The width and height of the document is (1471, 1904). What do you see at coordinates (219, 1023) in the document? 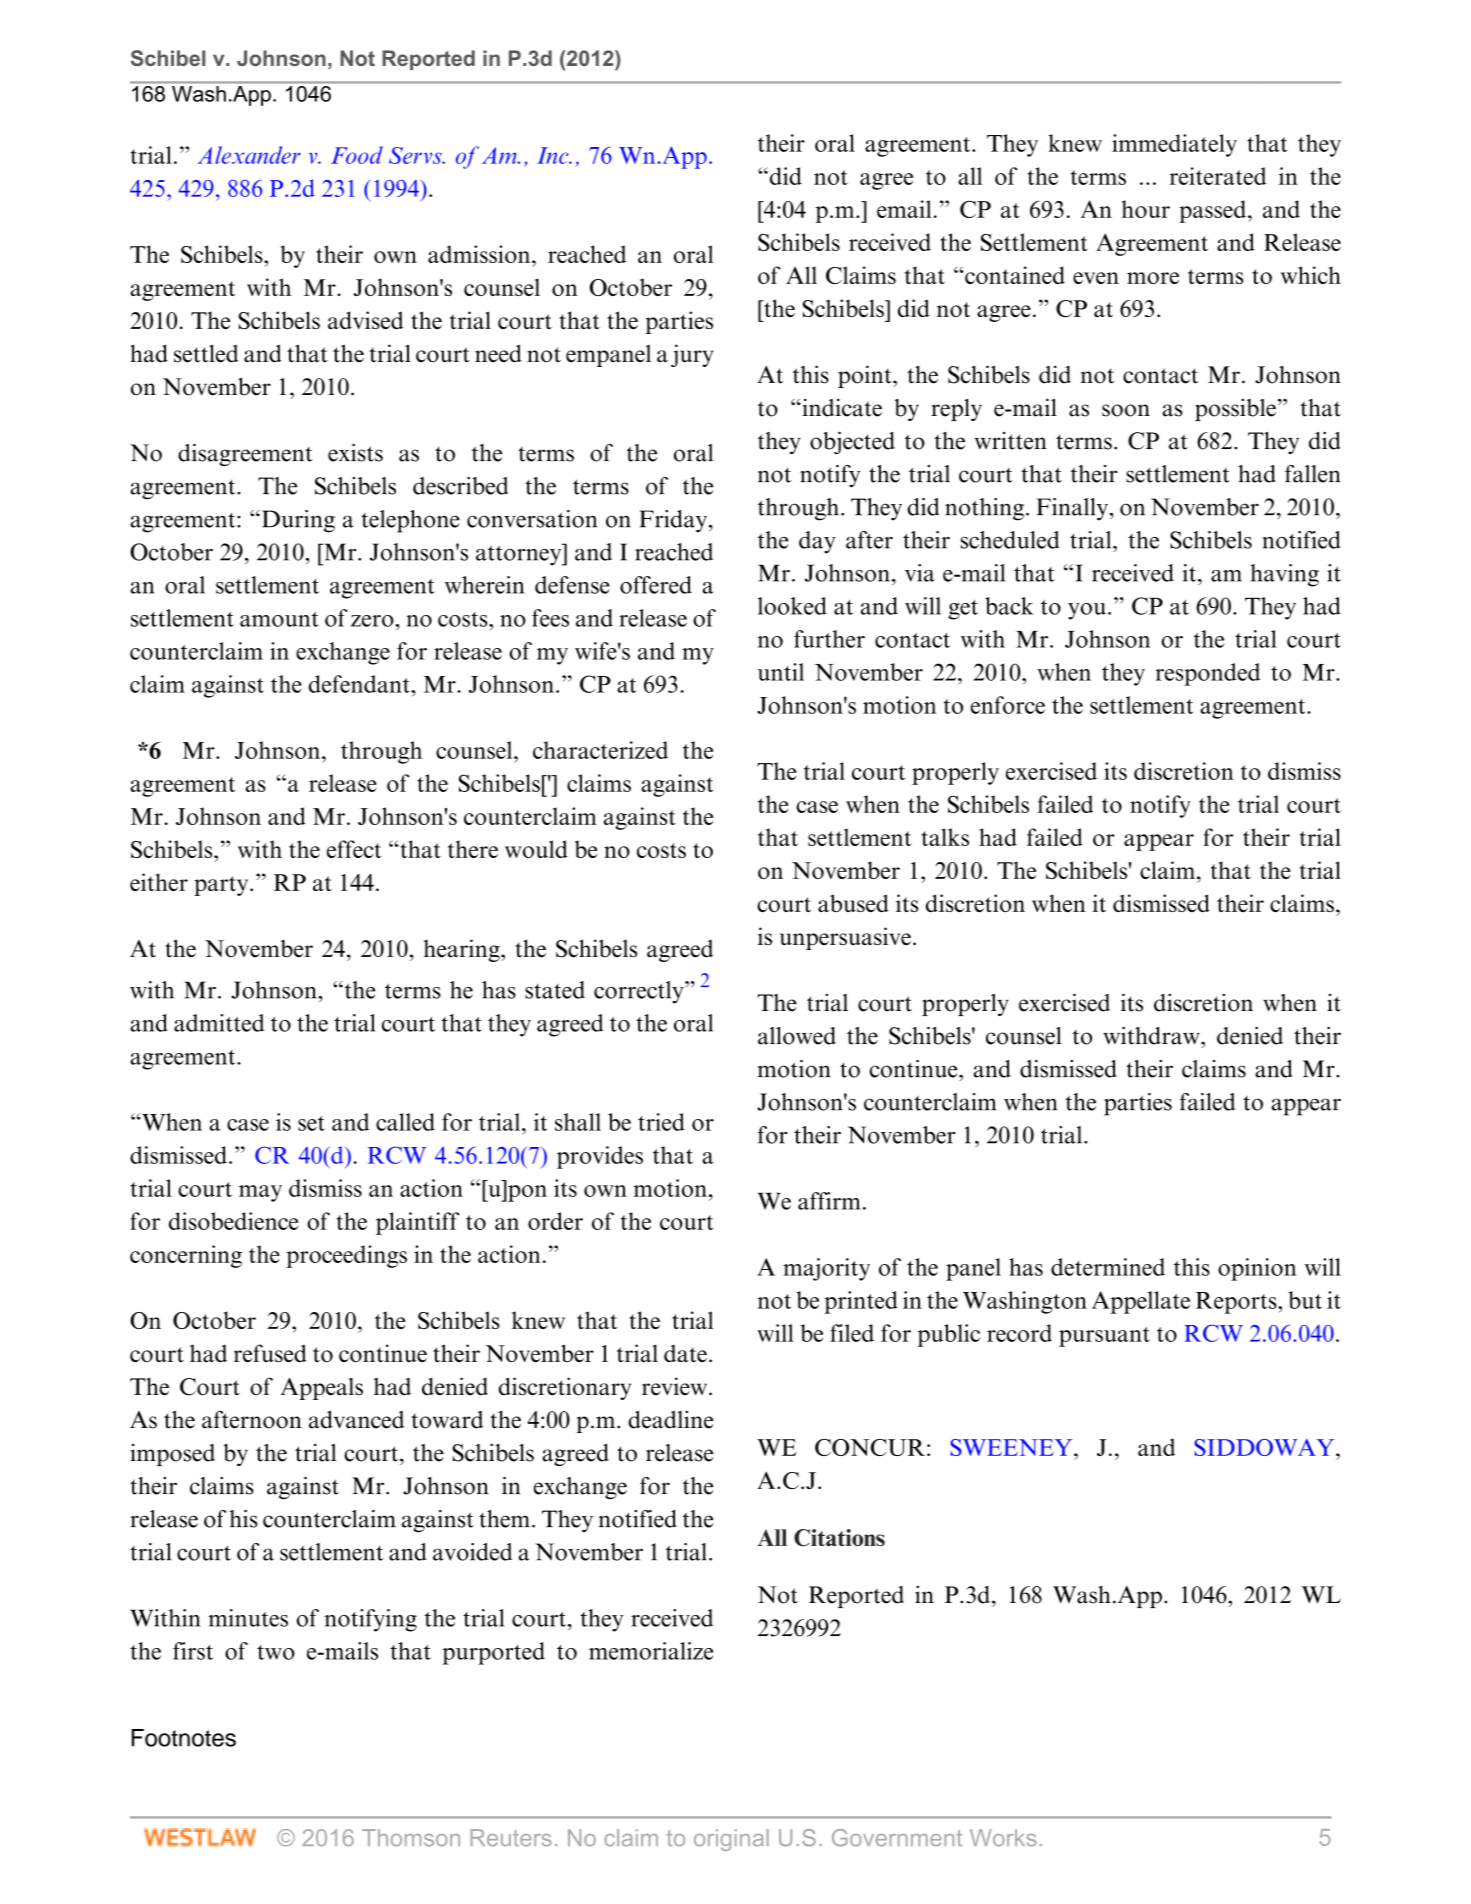
I see `admitted` at bounding box center [219, 1023].
